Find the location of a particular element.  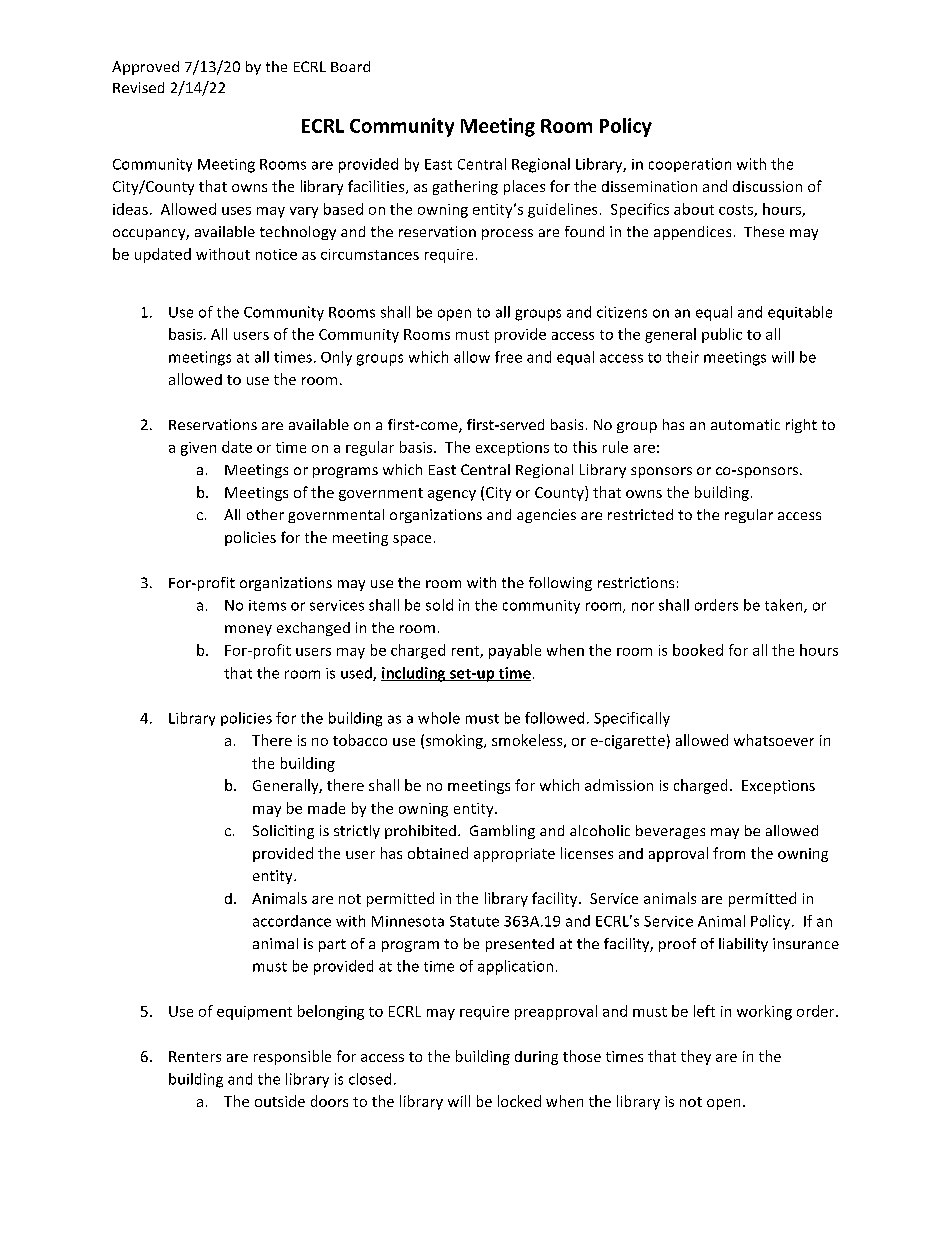

items is located at coordinates (267, 605).
